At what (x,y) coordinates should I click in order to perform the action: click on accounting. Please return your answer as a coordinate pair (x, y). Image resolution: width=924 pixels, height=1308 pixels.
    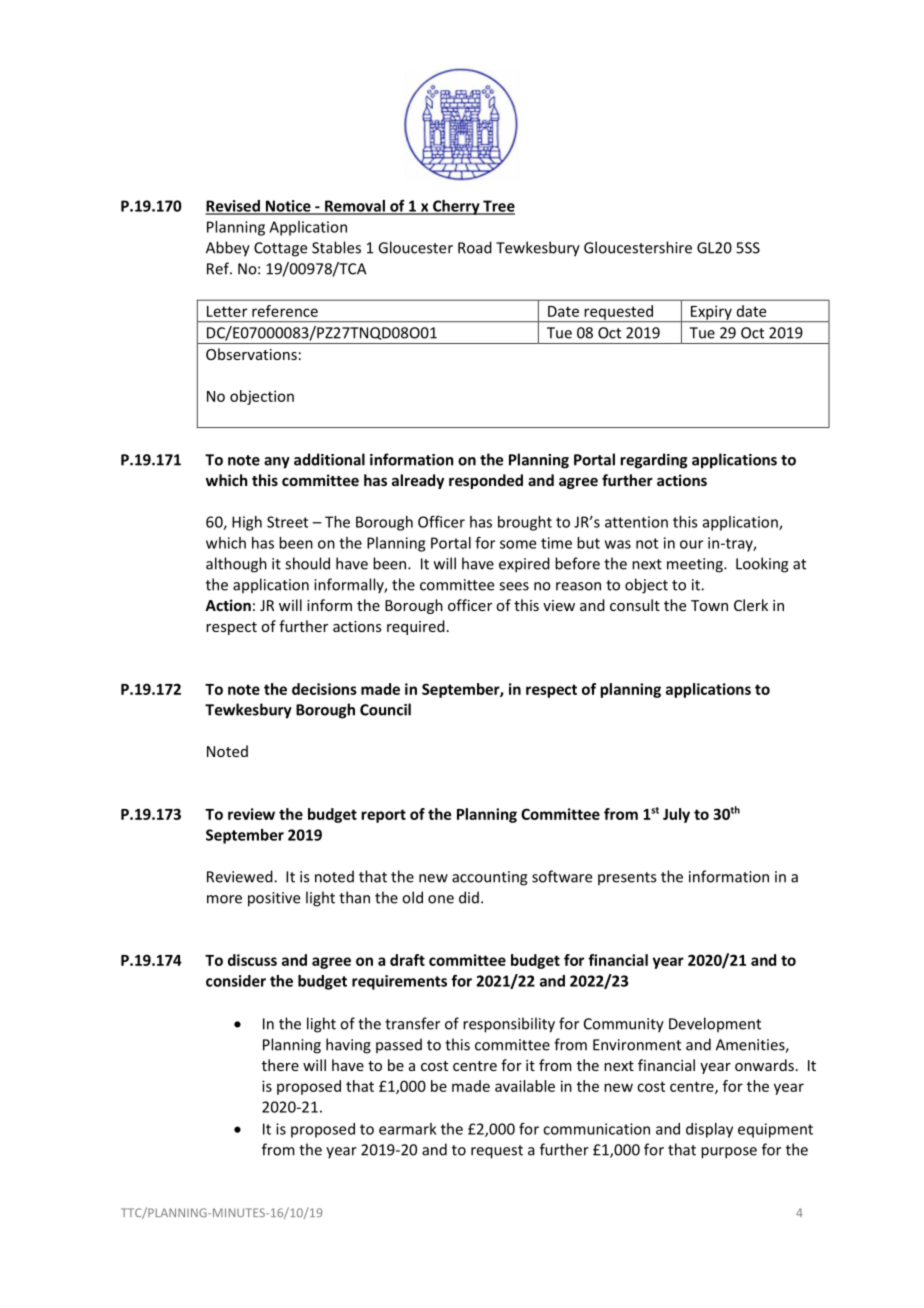
    Looking at the image, I should click on (490, 878).
